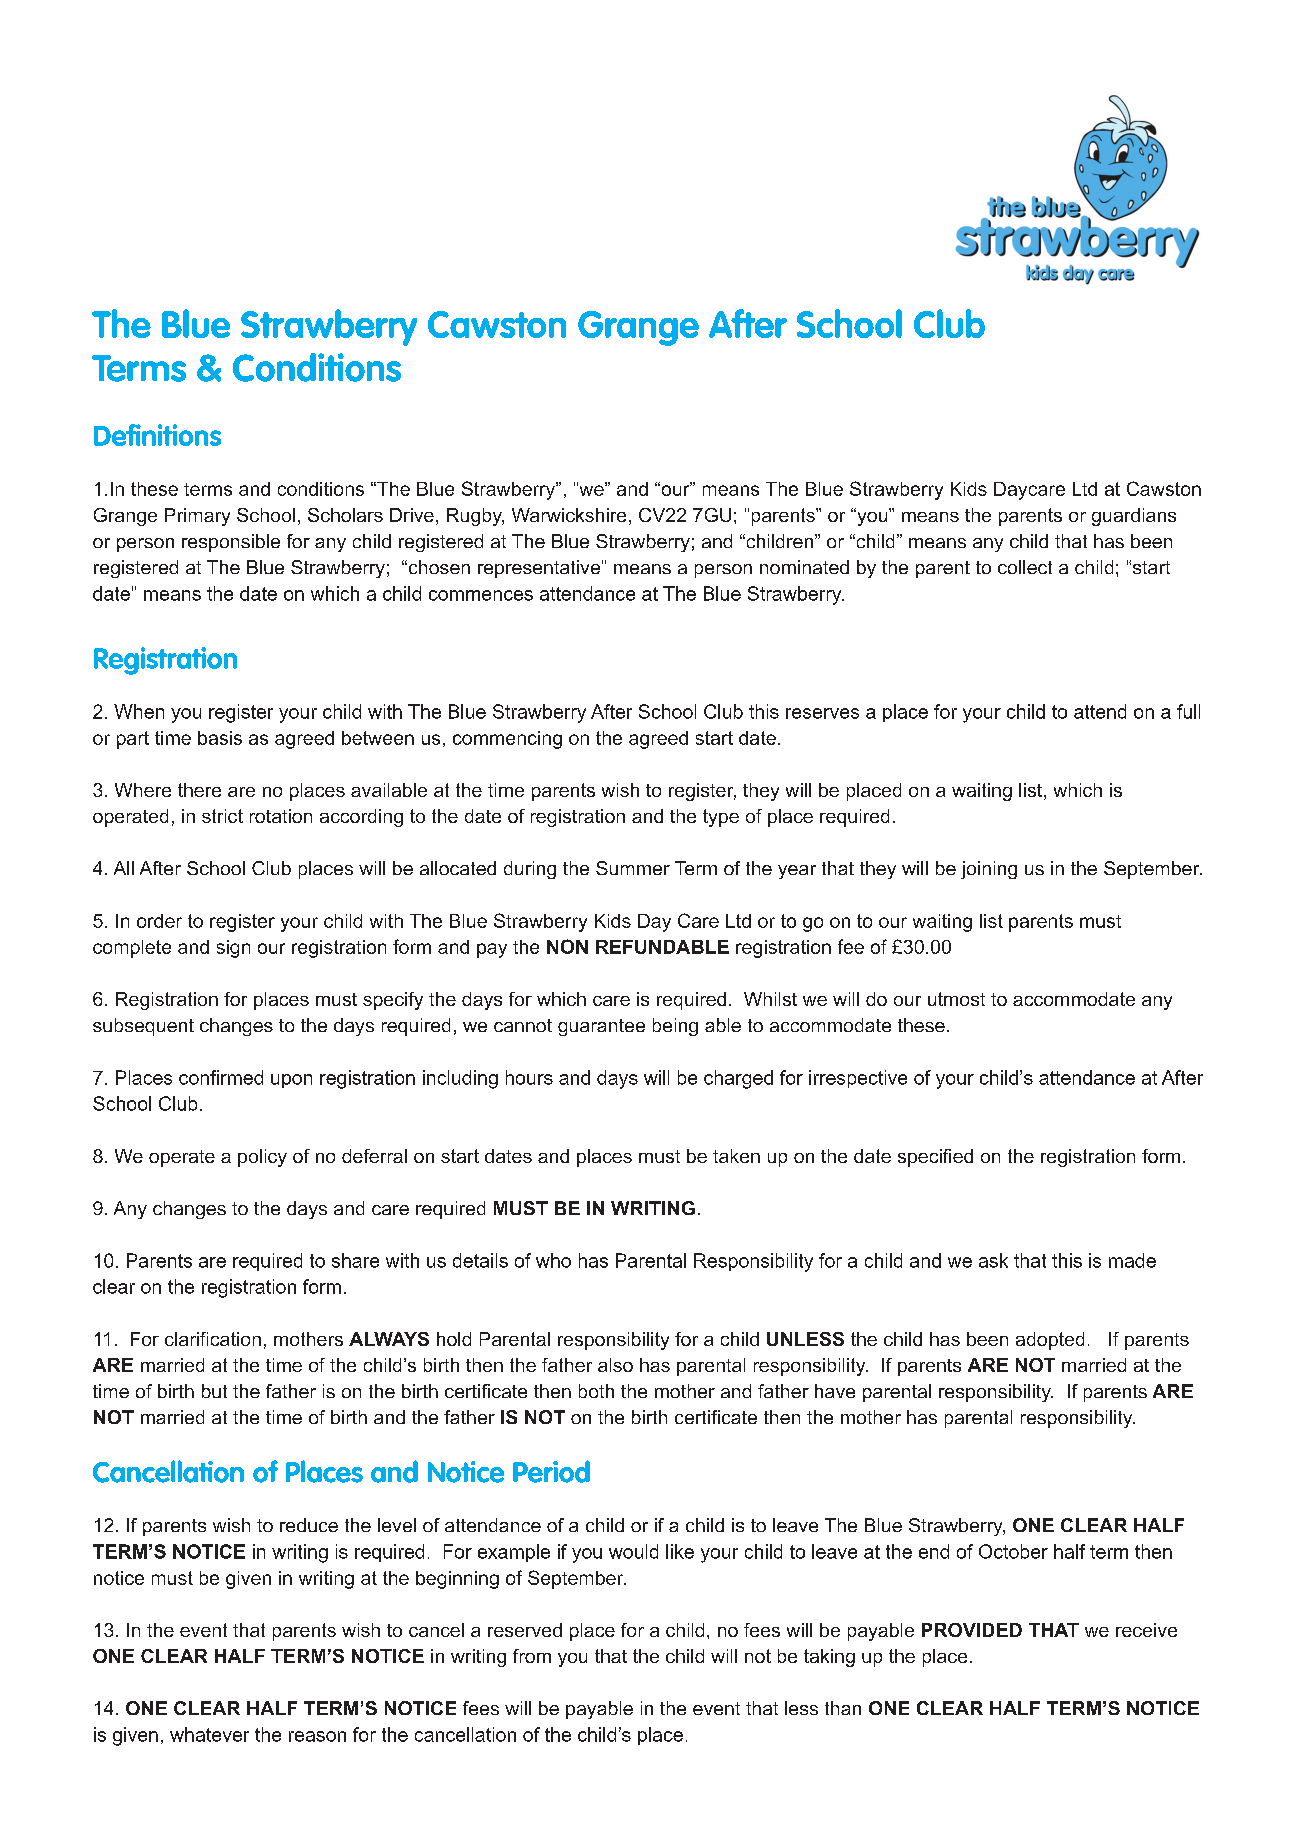  What do you see at coordinates (633, 868) in the image?
I see `Summer` at bounding box center [633, 868].
